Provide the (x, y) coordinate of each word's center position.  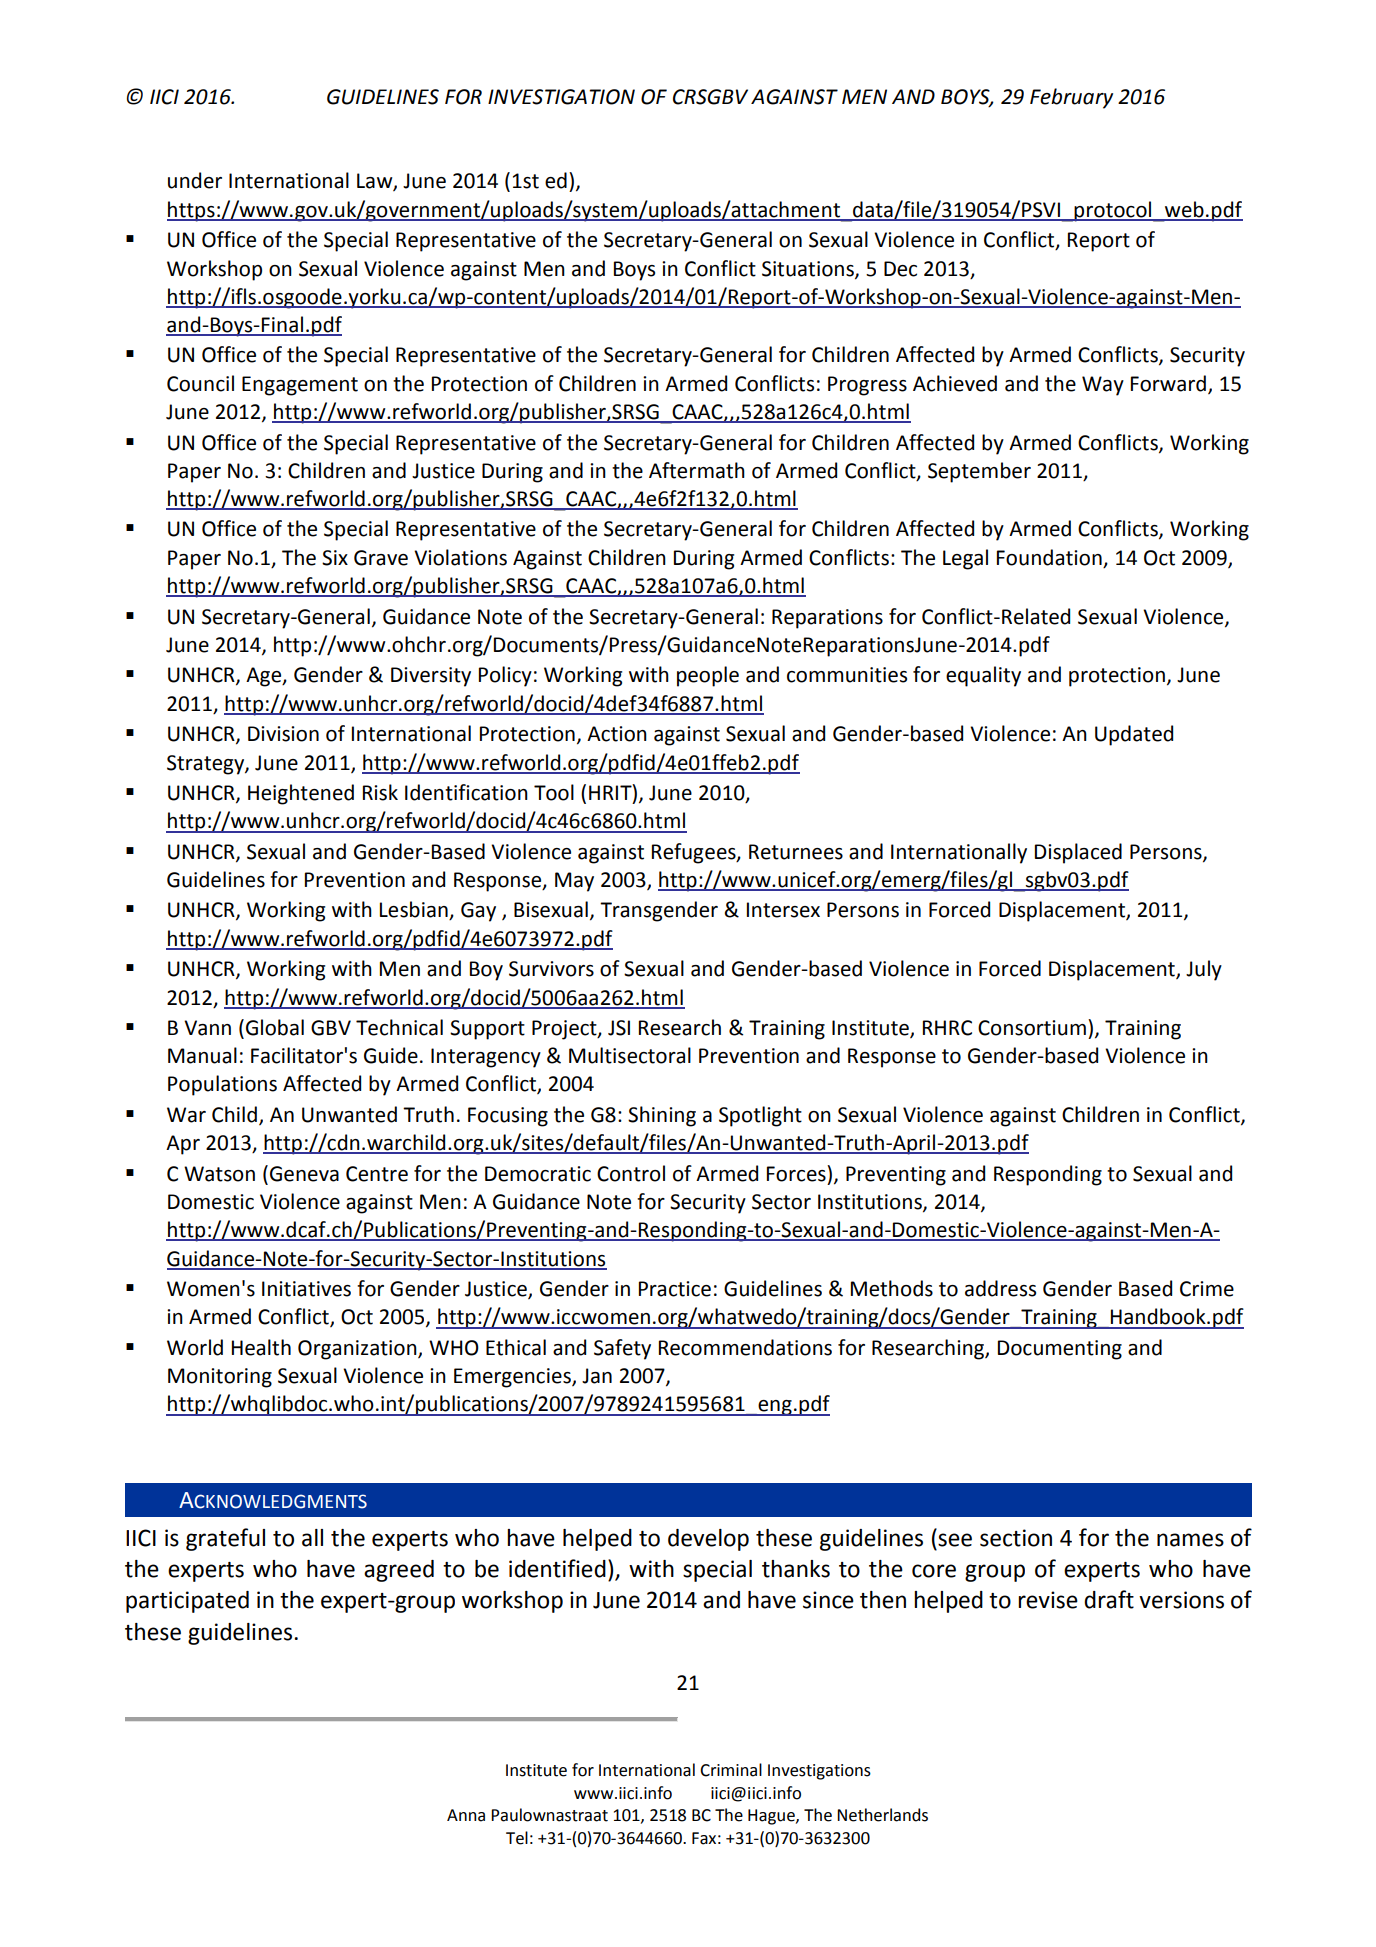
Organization (358, 1350)
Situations (809, 269)
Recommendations (745, 1347)
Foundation (1049, 557)
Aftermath (697, 470)
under (195, 180)
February (1071, 98)
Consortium (1032, 1028)
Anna (466, 1815)
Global (275, 1027)
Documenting (1060, 1350)
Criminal (731, 1770)
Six (335, 558)
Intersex (783, 910)
